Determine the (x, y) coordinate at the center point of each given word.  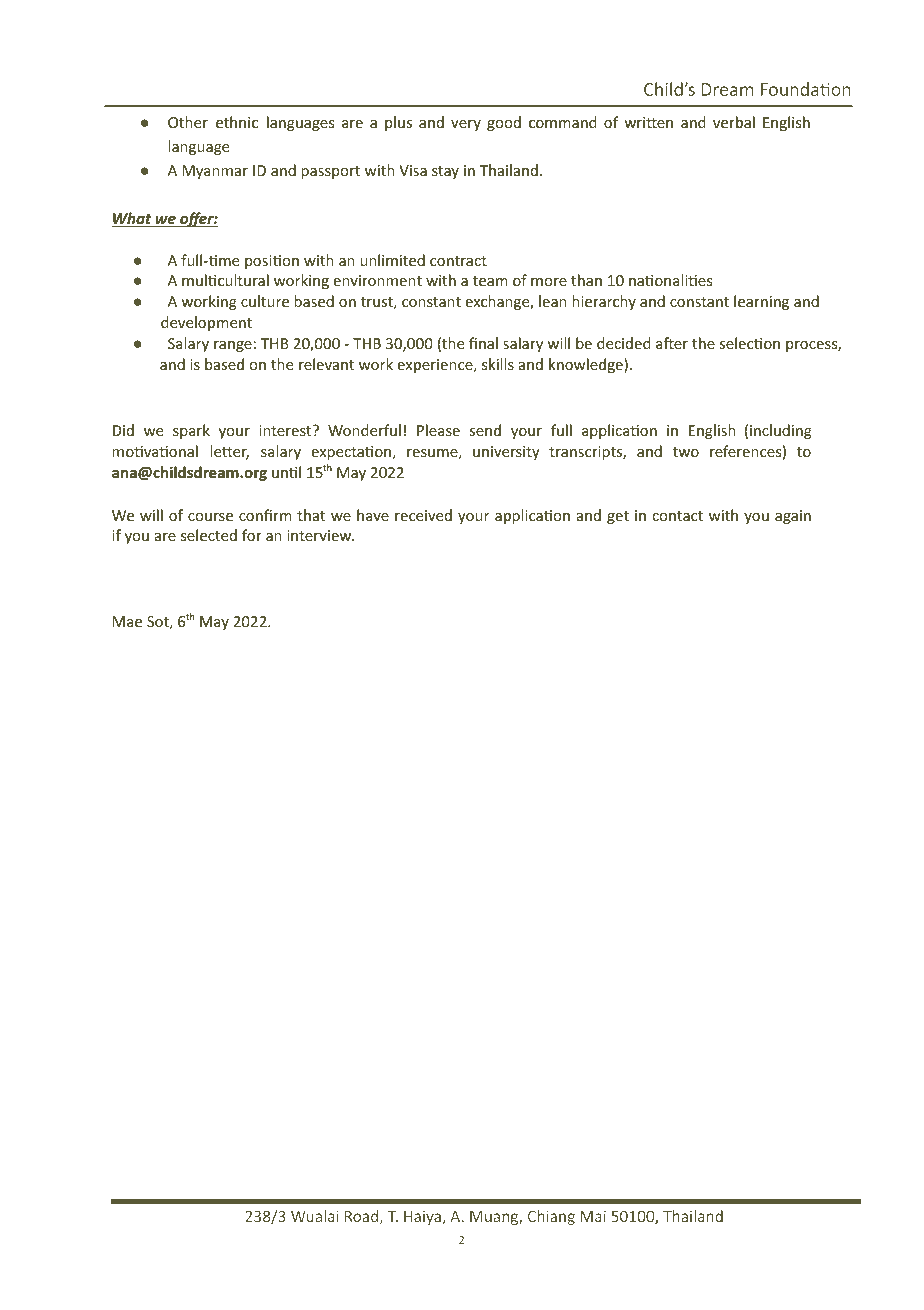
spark (191, 431)
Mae (127, 621)
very (466, 125)
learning (761, 302)
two (686, 452)
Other (188, 122)
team (490, 281)
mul (195, 280)
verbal (734, 122)
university (506, 453)
